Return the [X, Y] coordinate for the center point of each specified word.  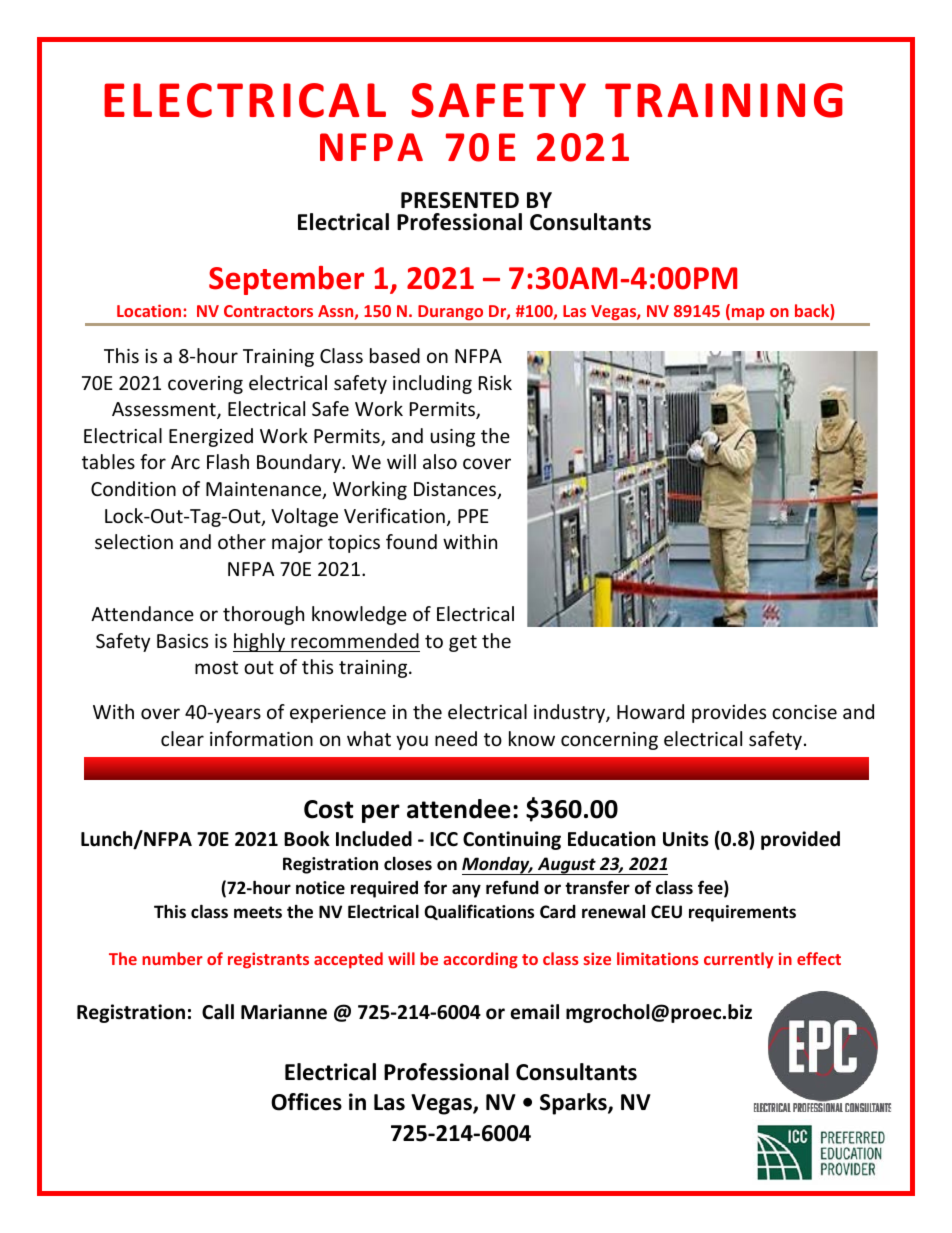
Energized [211, 437]
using [453, 438]
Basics [182, 641]
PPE [473, 516]
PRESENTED [460, 200]
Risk [495, 382]
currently [738, 960]
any [466, 891]
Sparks [574, 1104]
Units [686, 839]
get [463, 643]
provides [729, 713]
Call [218, 1012]
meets [258, 912]
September [286, 280]
